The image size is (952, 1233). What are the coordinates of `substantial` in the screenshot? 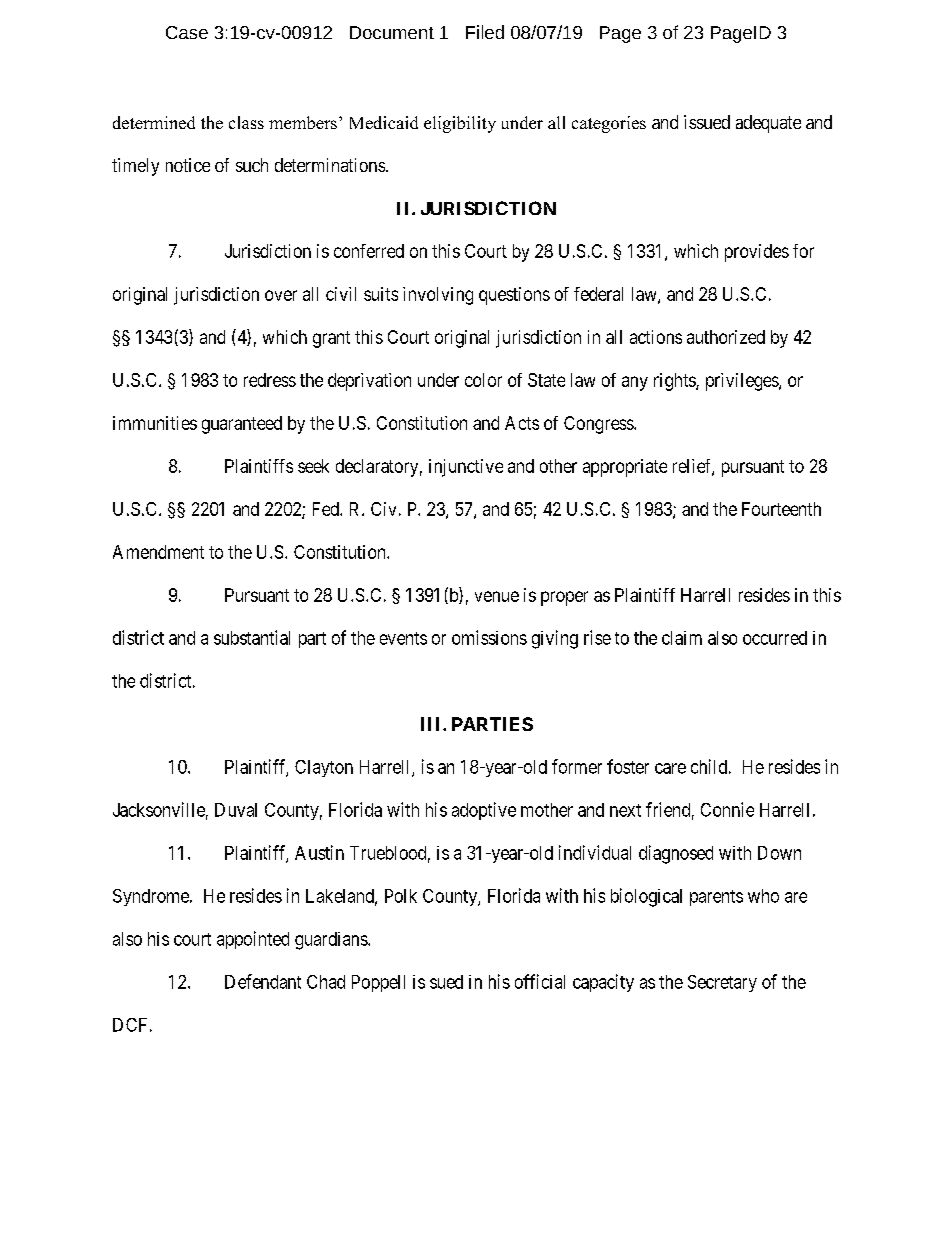 It's located at (252, 637).
